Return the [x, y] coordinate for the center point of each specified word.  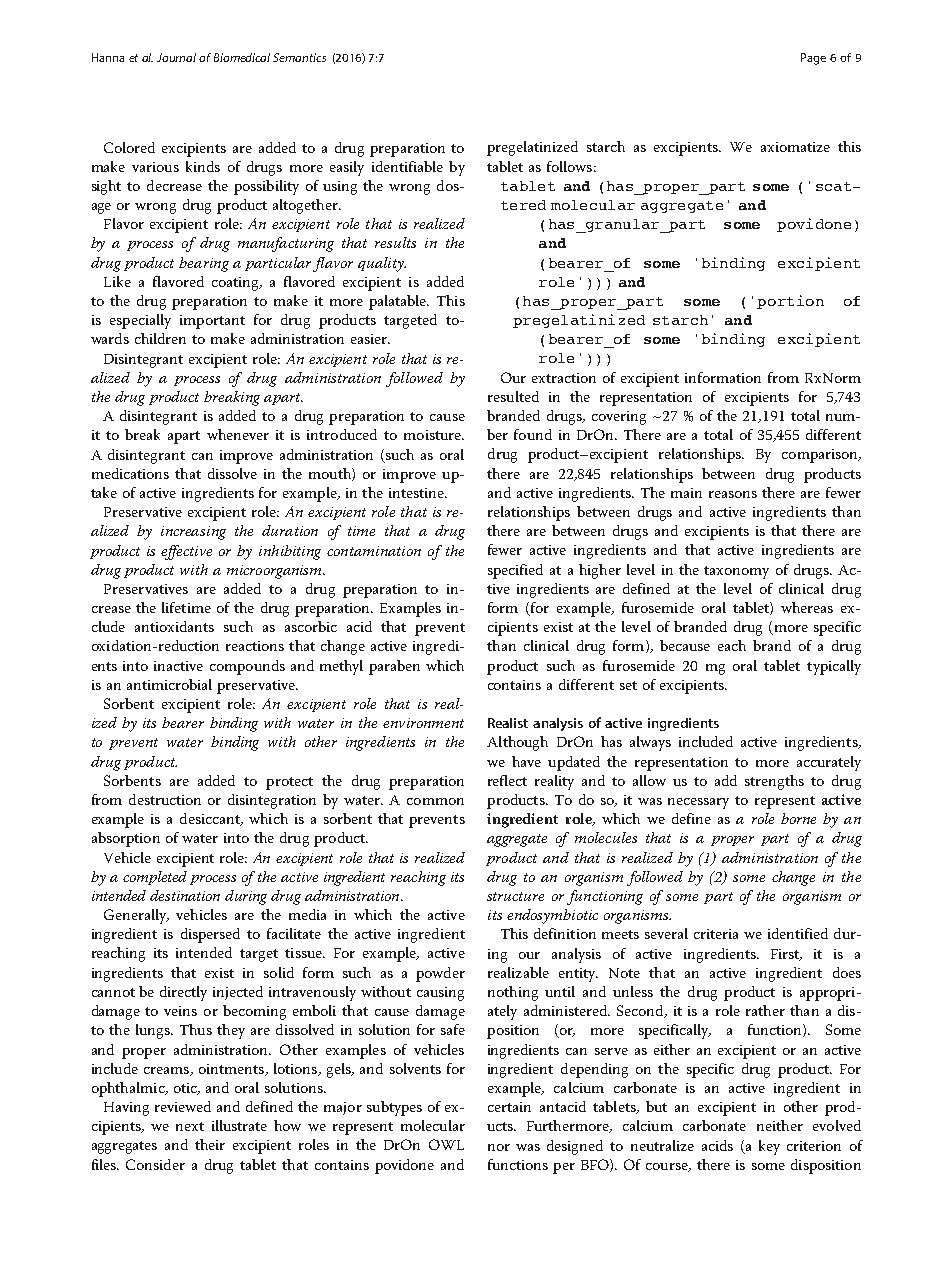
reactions [255, 646]
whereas [807, 607]
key [769, 1147]
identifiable [407, 166]
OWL [446, 1144]
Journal [176, 57]
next [190, 1126]
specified [515, 571]
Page [813, 59]
